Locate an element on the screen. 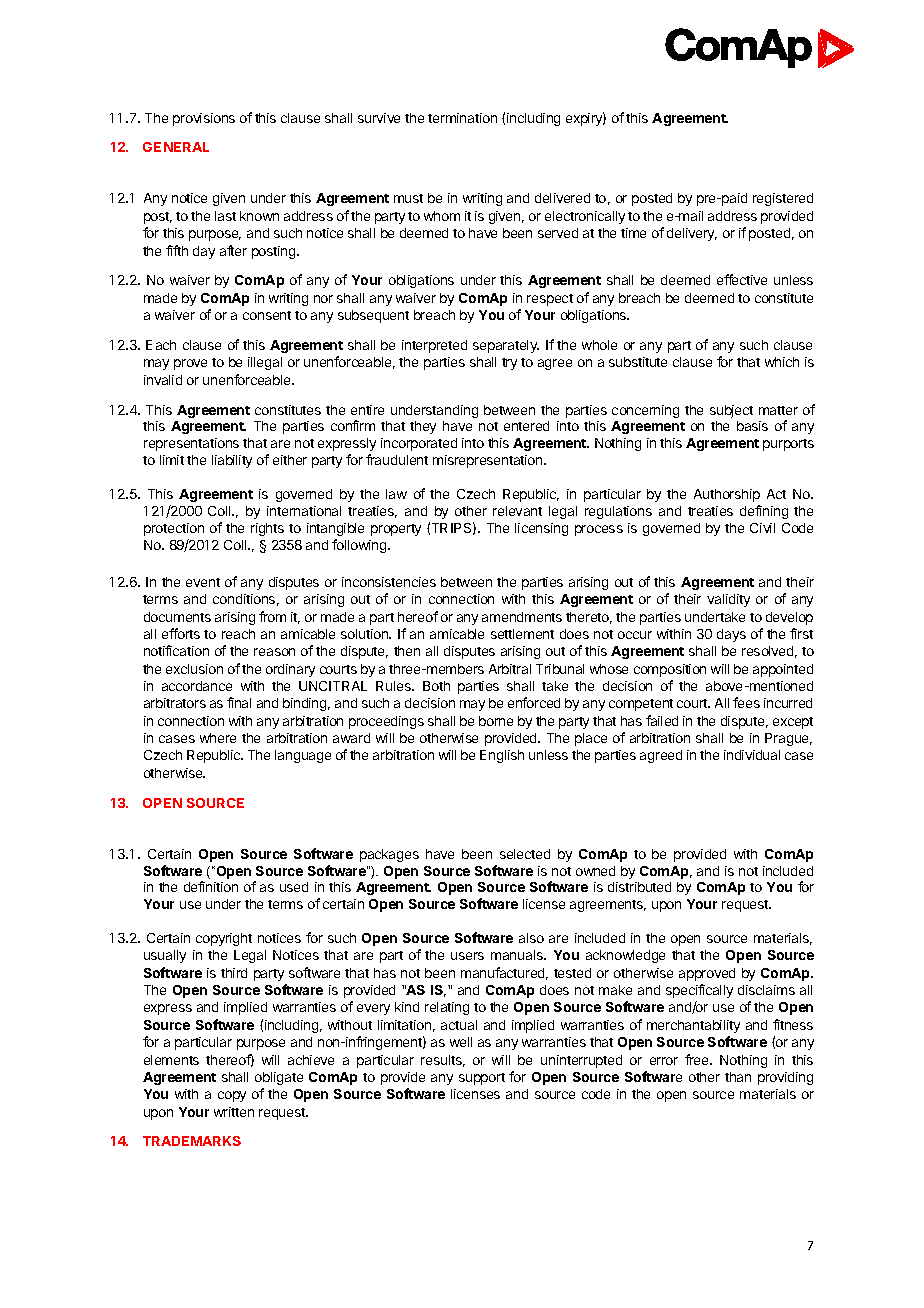 This screenshot has width=924, height=1308. termination is located at coordinates (462, 118).
